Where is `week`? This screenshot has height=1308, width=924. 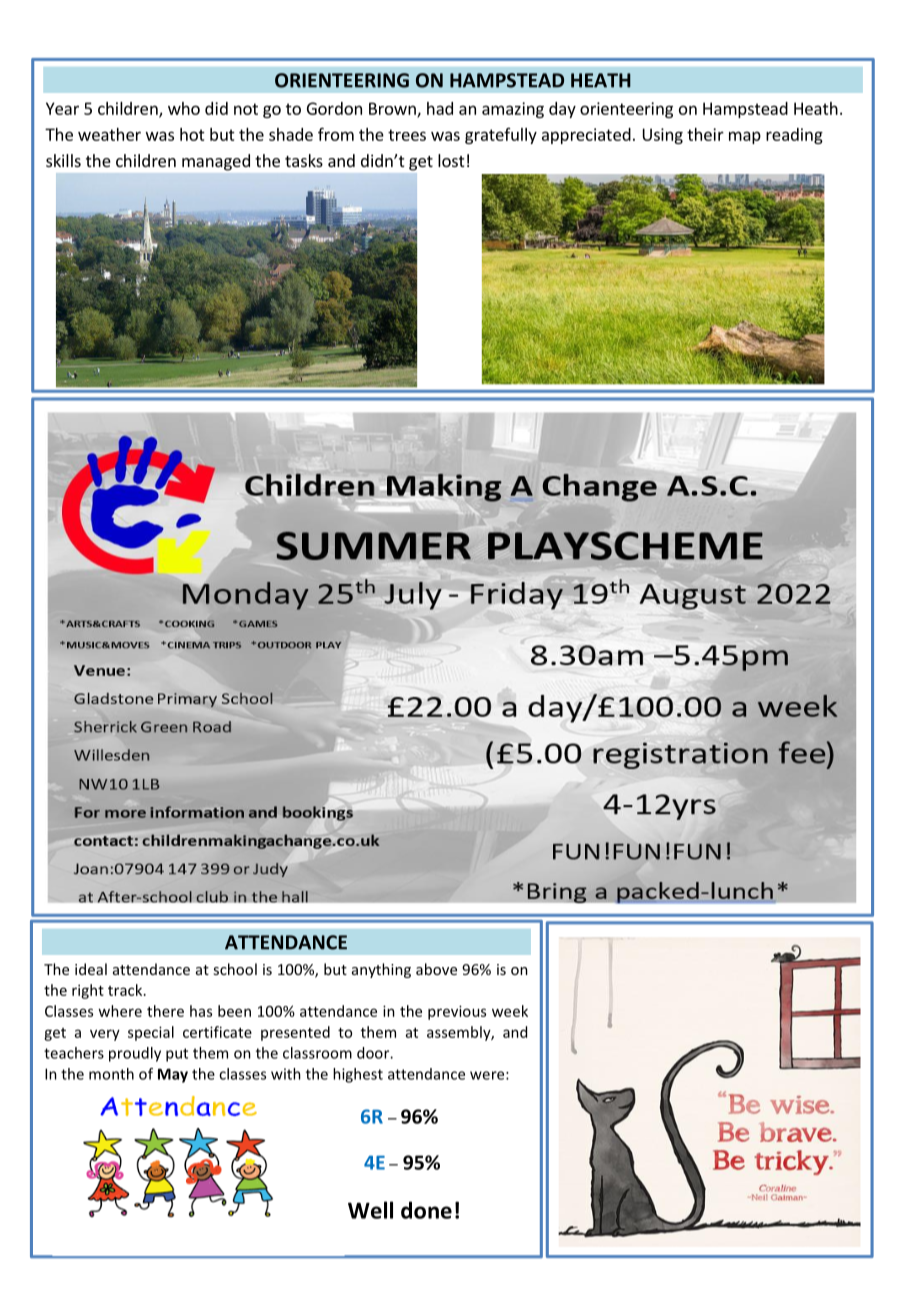 week is located at coordinates (510, 1011).
